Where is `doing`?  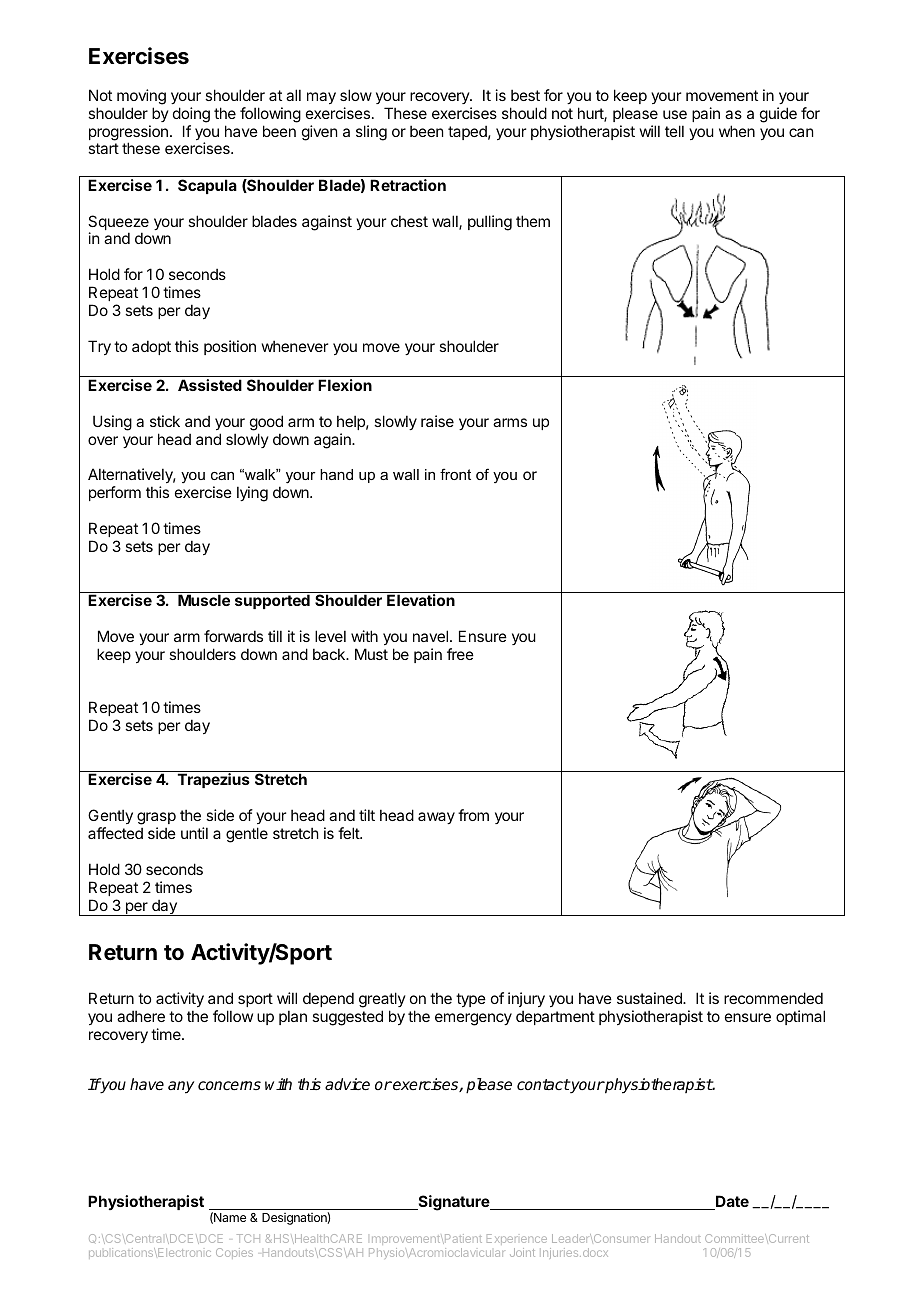 doing is located at coordinates (191, 115).
